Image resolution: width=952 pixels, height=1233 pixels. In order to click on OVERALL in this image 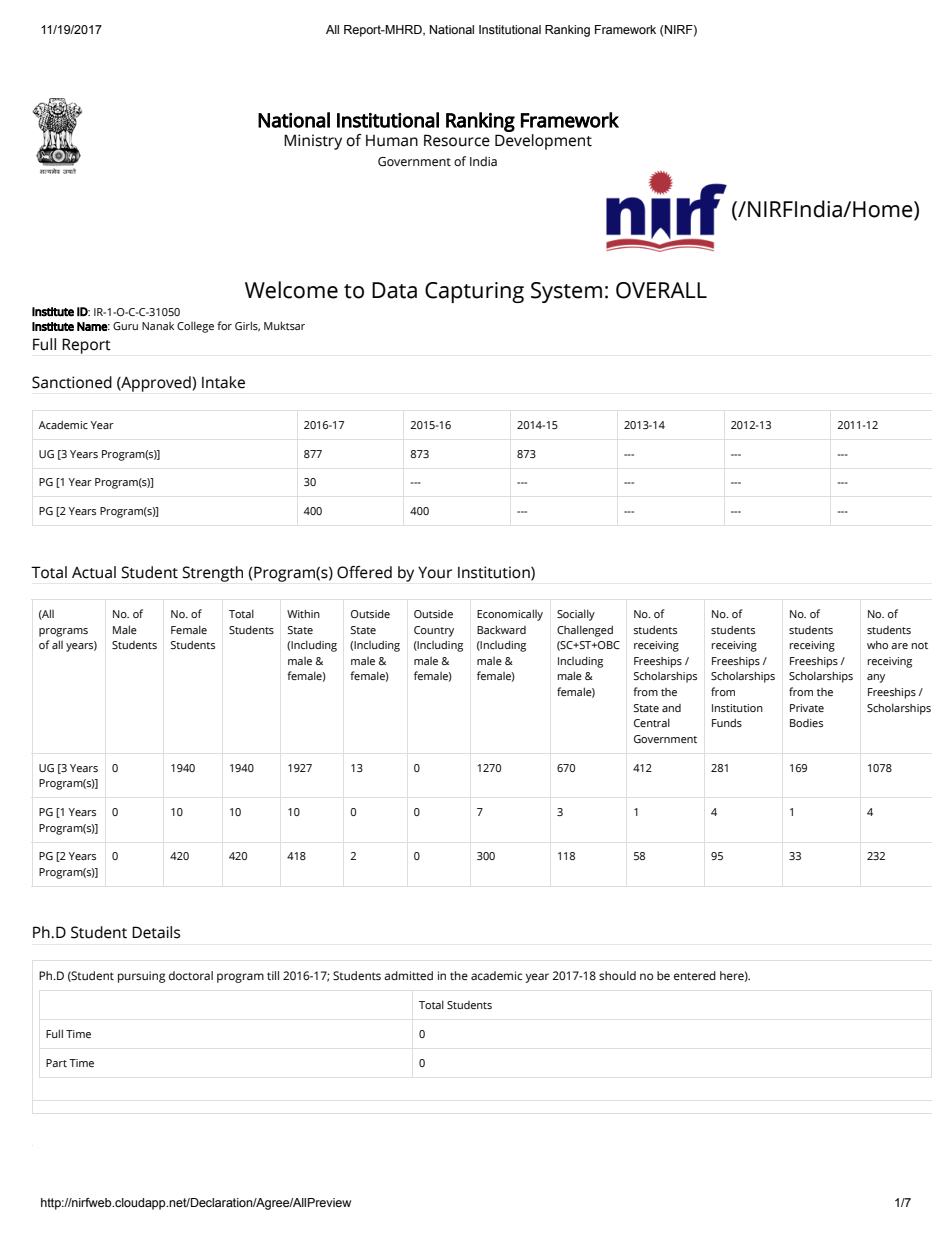, I will do `click(661, 290)`.
